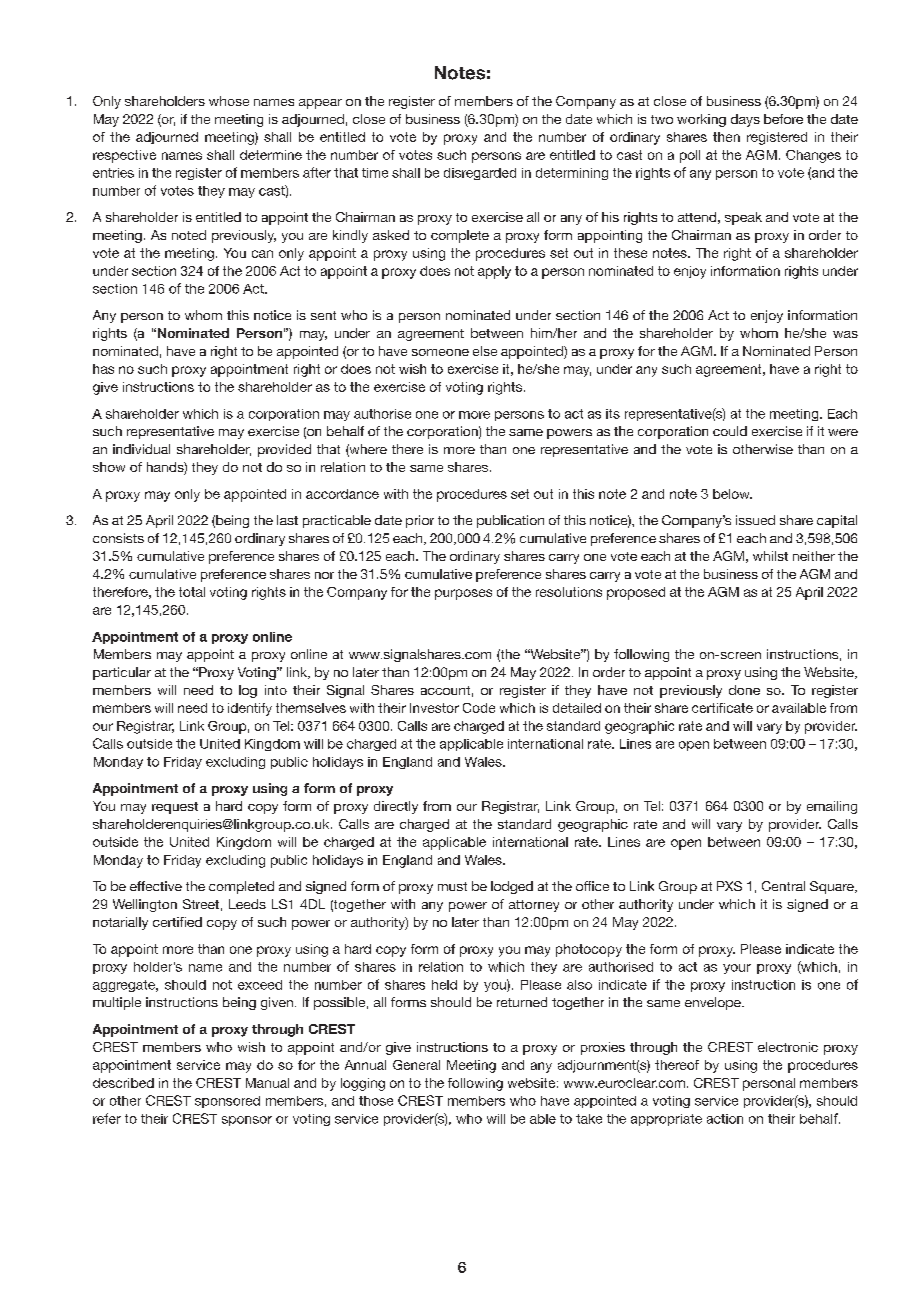 The height and width of the image is (1308, 924). I want to click on request, so click(175, 808).
